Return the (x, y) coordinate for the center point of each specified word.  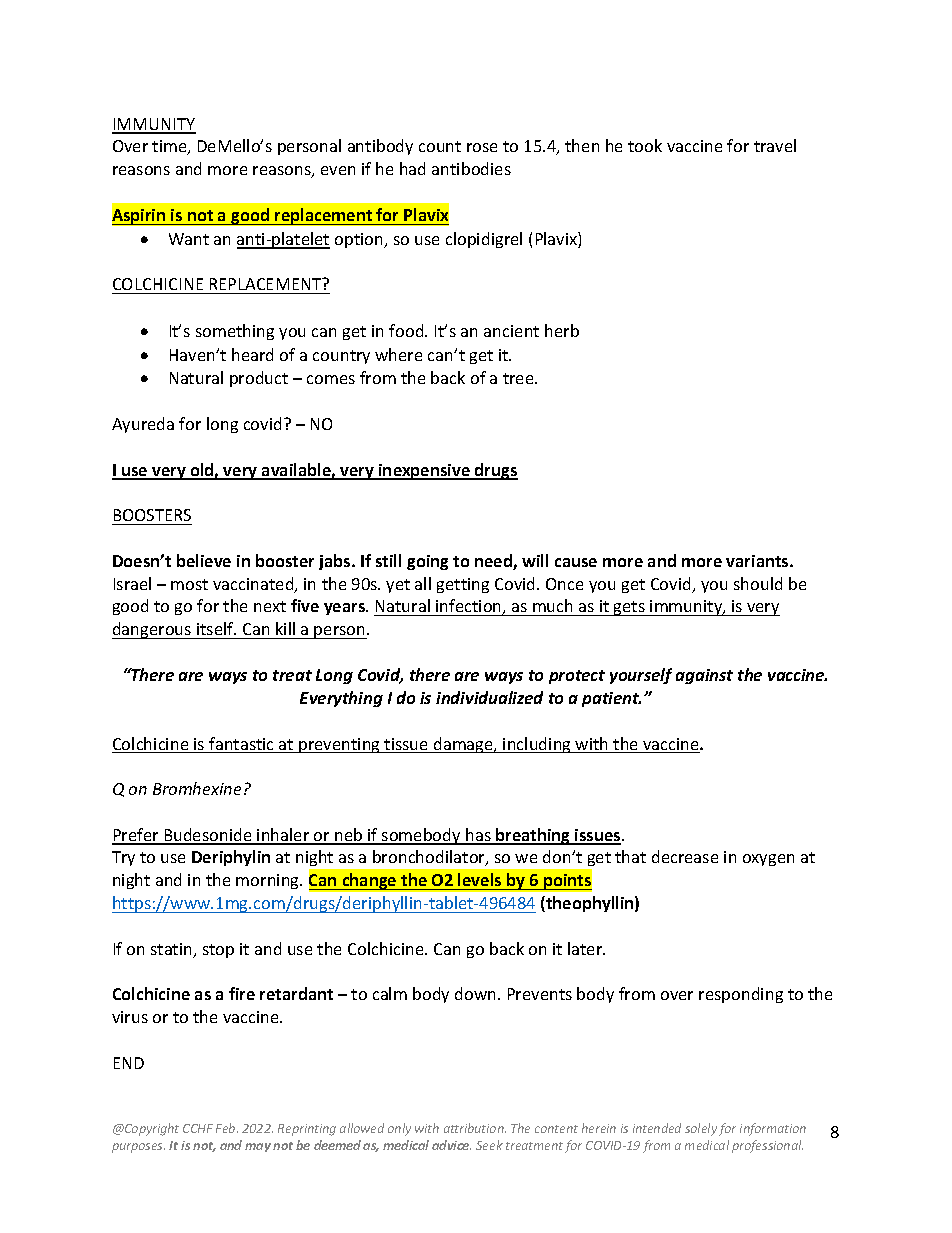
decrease (685, 856)
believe (204, 560)
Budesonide (208, 836)
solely (701, 1129)
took (645, 145)
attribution (475, 1128)
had (412, 168)
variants (758, 561)
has (478, 836)
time (170, 147)
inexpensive (424, 472)
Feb (227, 1128)
